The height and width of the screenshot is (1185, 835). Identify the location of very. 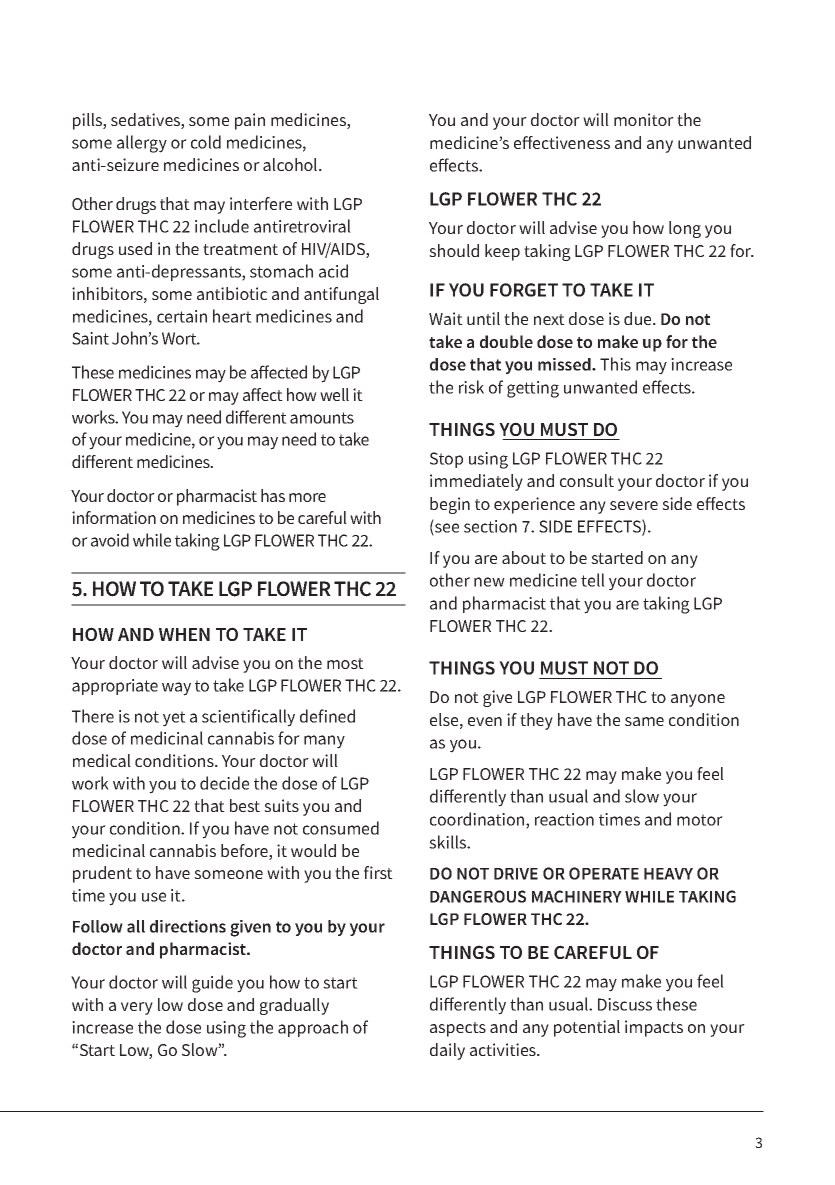
(137, 1008).
